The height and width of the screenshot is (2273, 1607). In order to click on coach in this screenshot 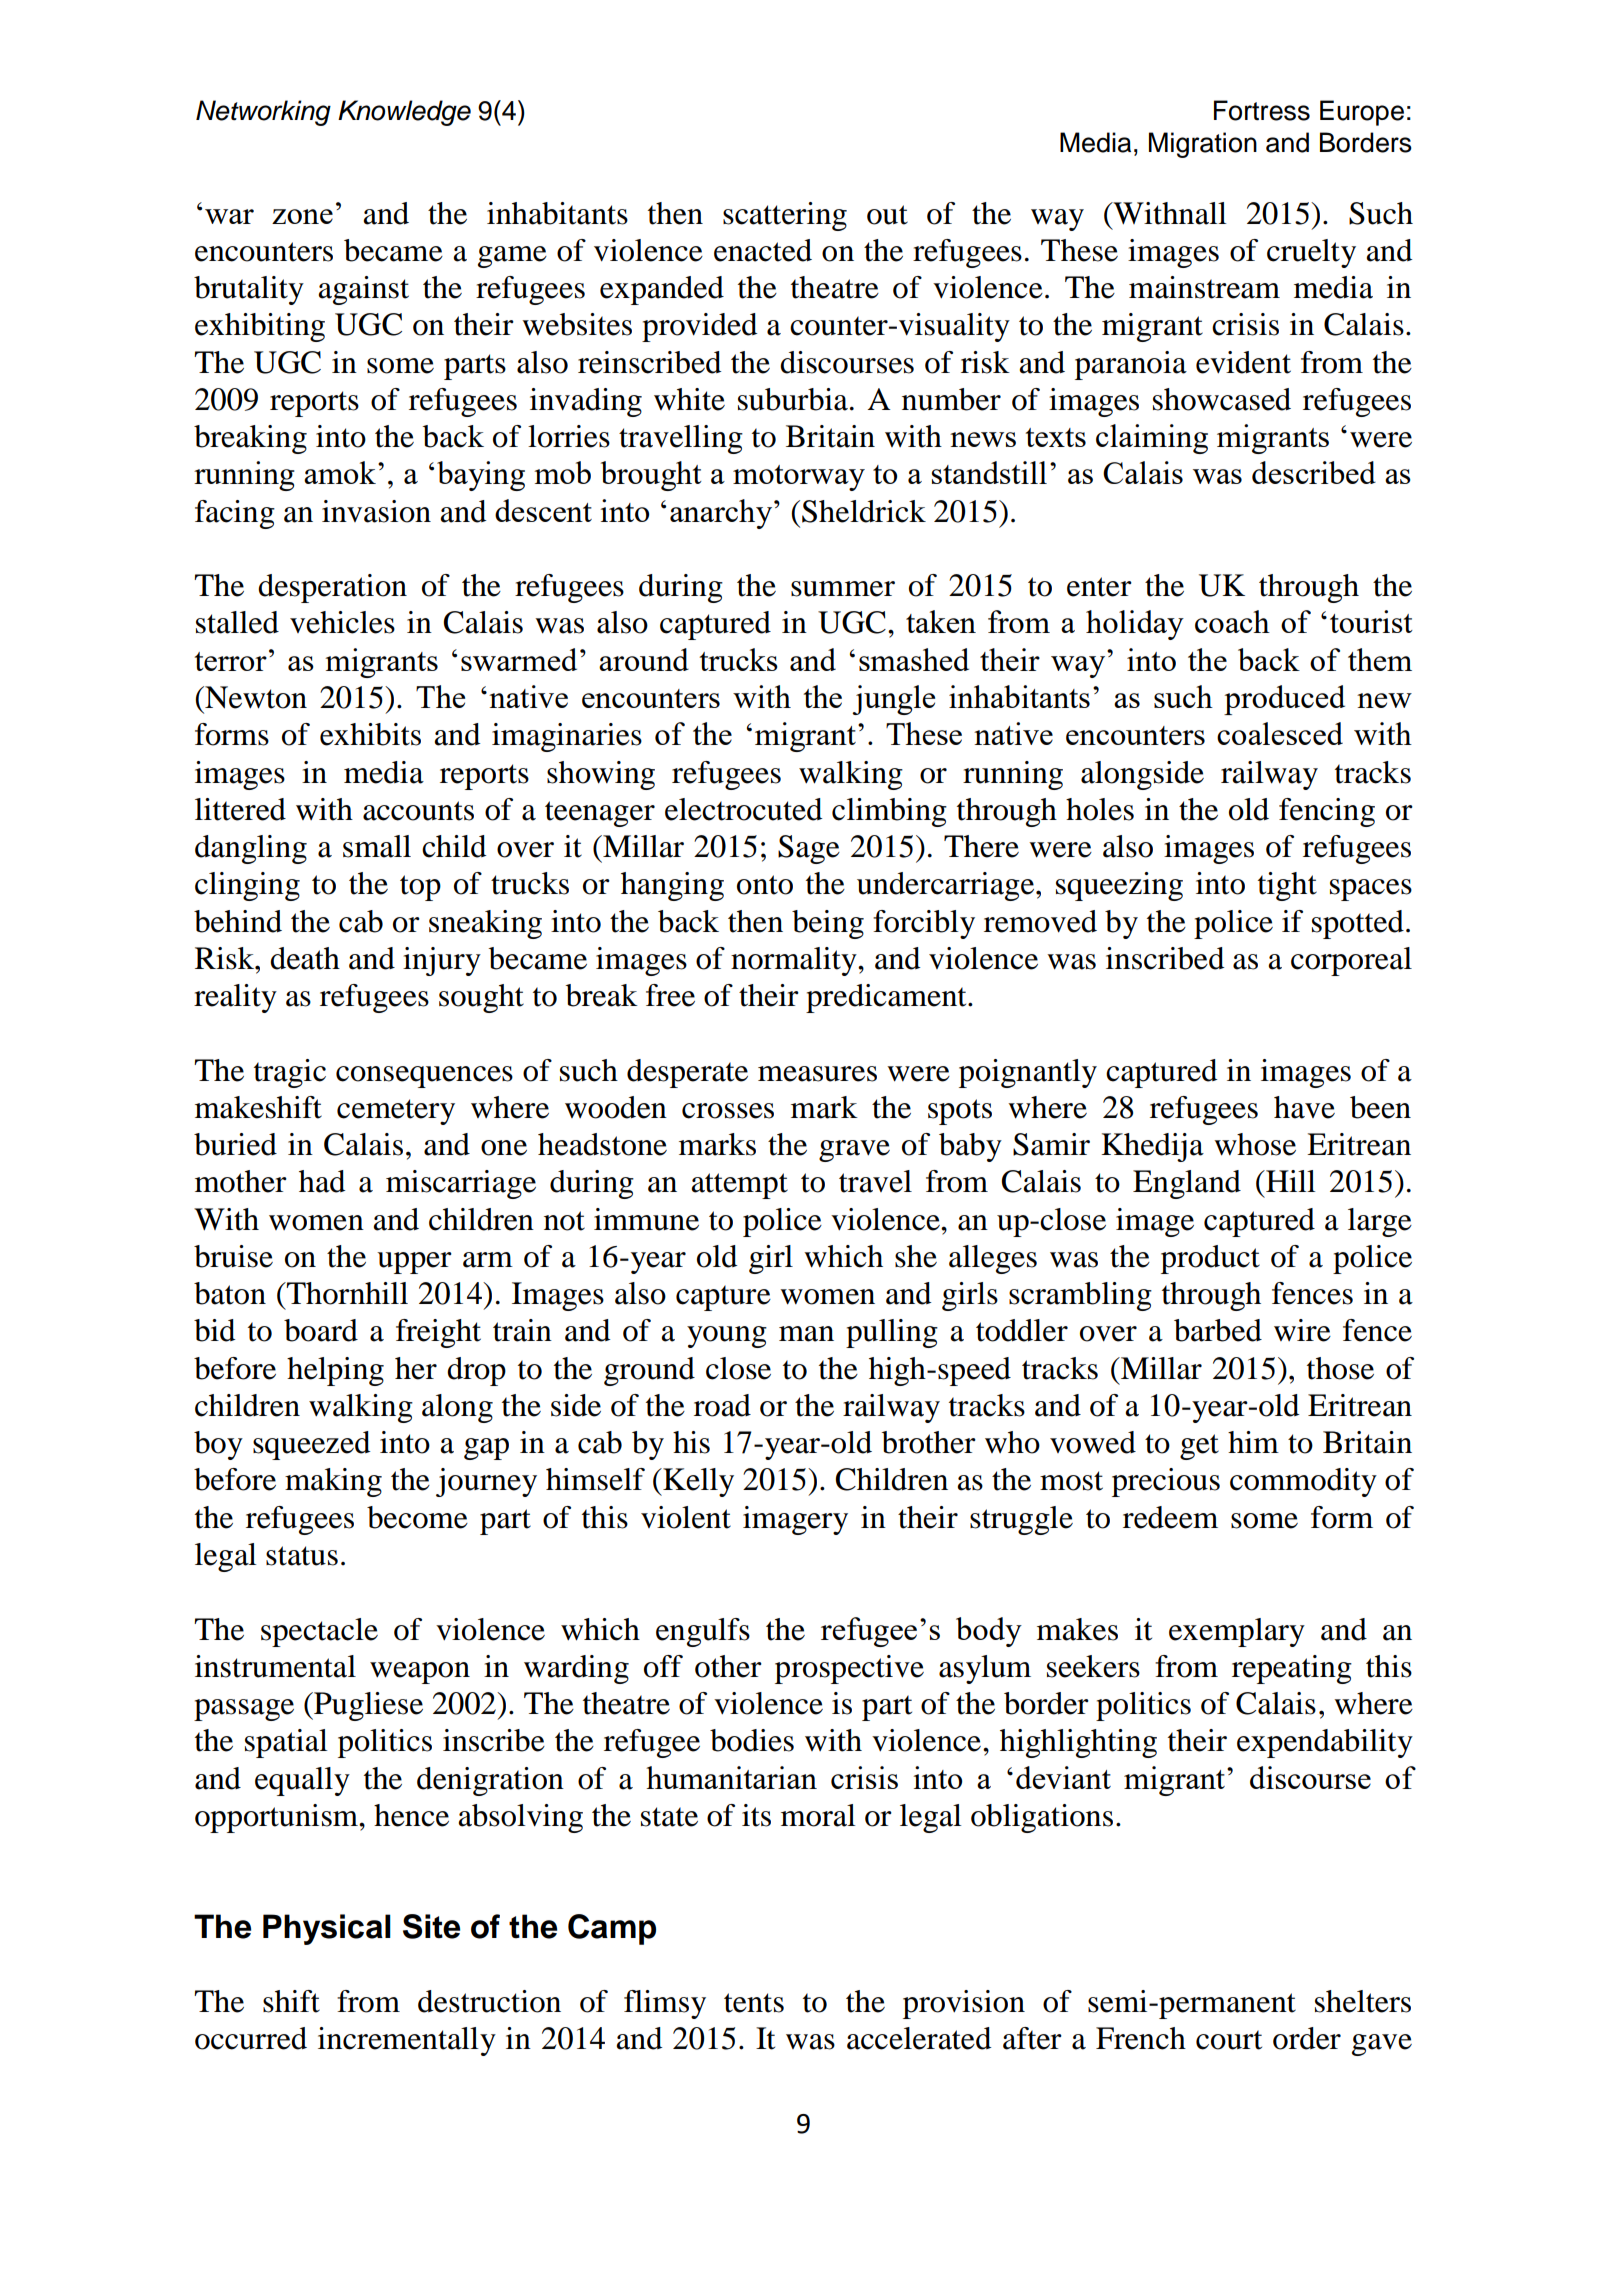, I will do `click(1232, 621)`.
